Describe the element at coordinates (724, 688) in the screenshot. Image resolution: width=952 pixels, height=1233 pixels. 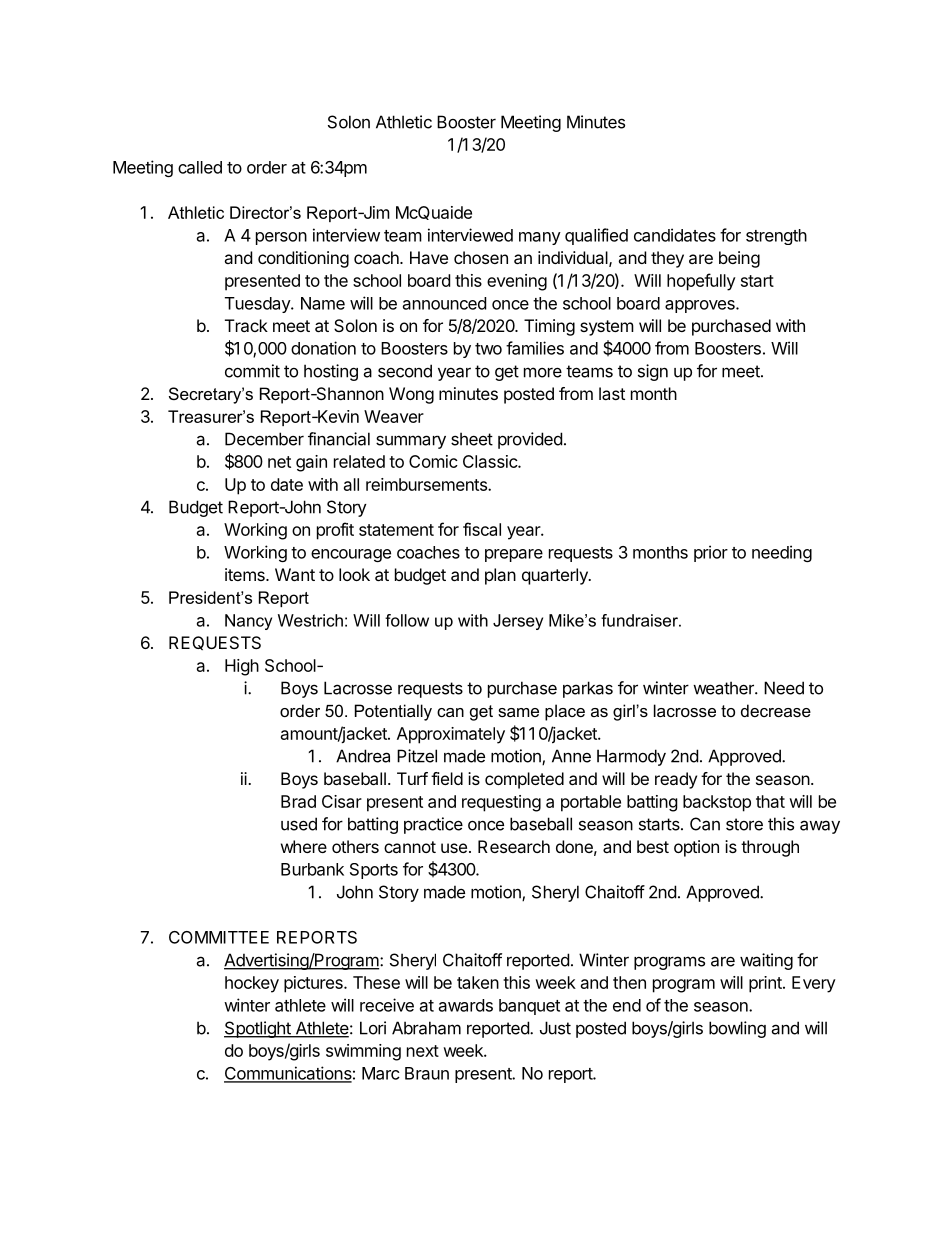
I see `weather` at that location.
